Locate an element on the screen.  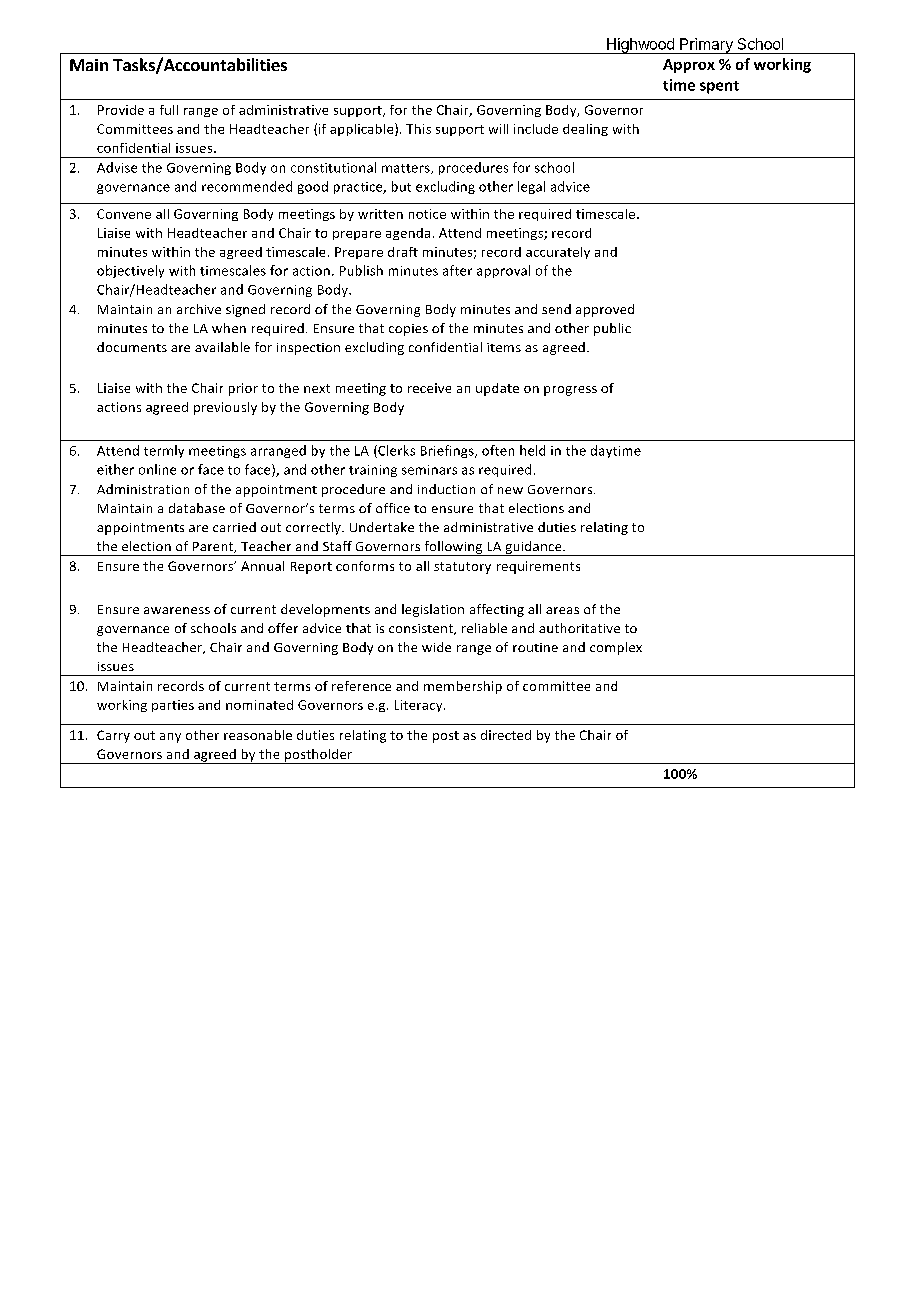
Approx is located at coordinates (689, 66).
